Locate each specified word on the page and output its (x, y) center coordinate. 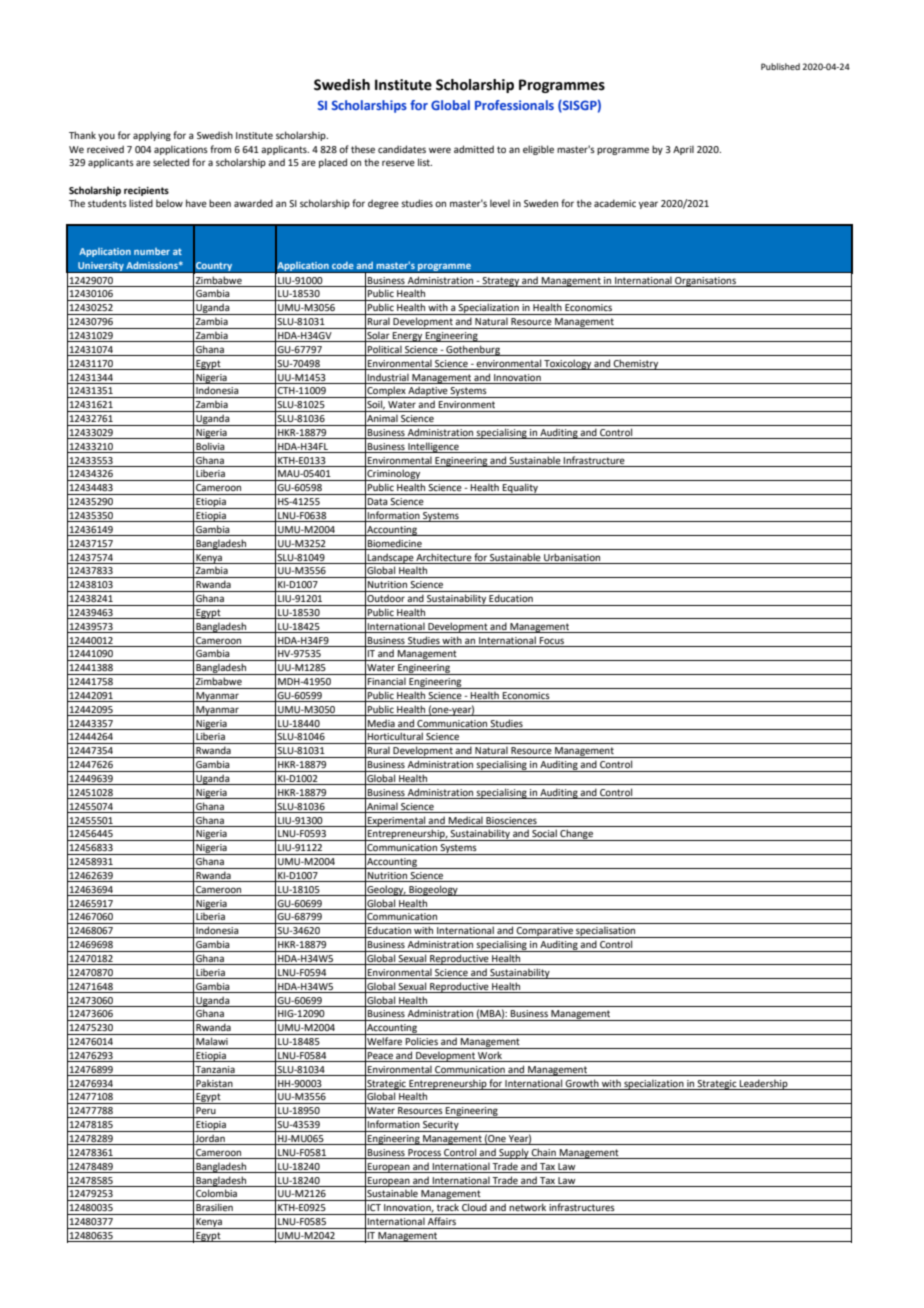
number (152, 251)
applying (152, 136)
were (440, 150)
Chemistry (636, 364)
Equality (520, 489)
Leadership (764, 1084)
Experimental (397, 821)
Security (441, 1126)
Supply (514, 1153)
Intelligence (433, 447)
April (683, 150)
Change (576, 835)
